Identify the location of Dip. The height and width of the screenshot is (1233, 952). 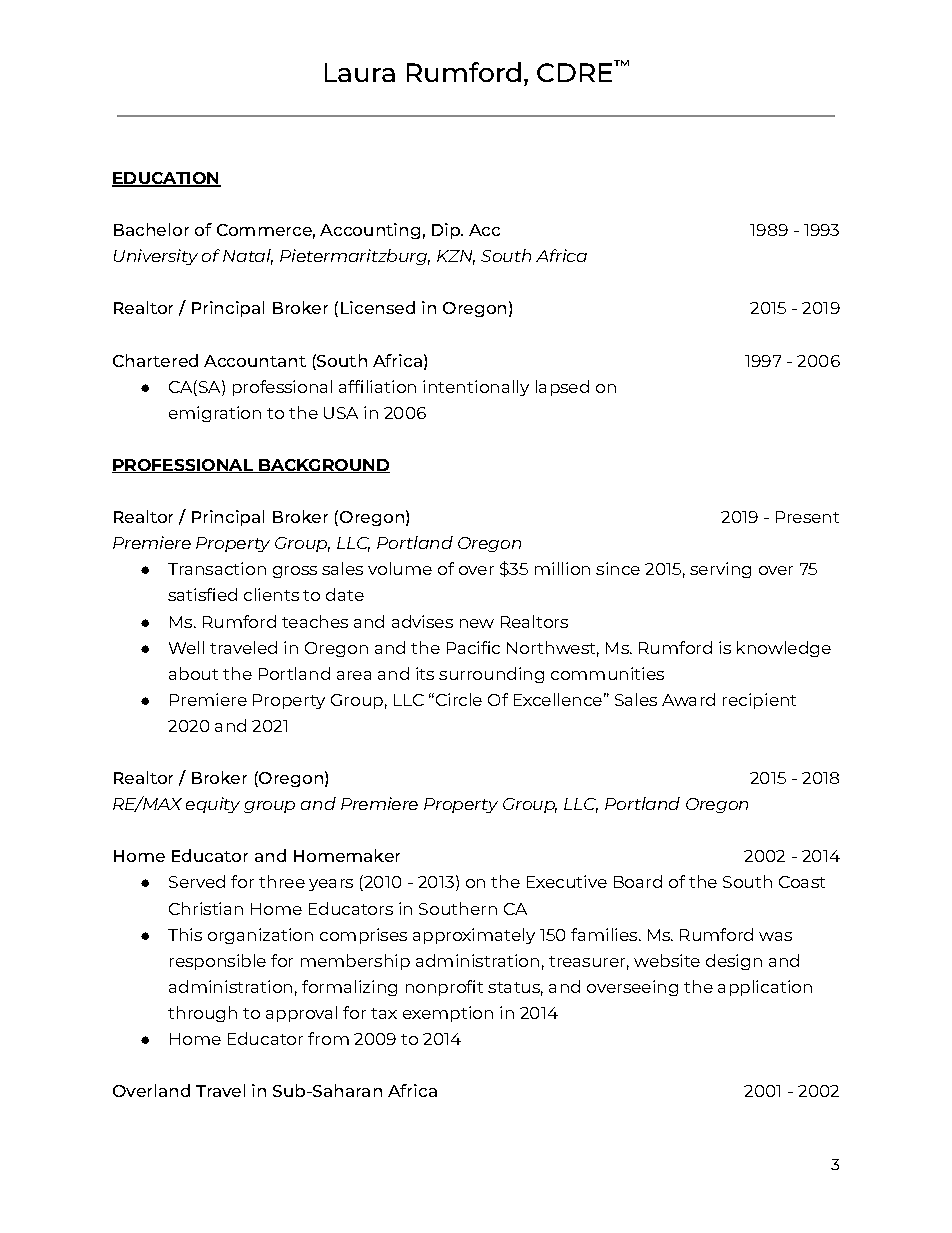
(447, 231).
